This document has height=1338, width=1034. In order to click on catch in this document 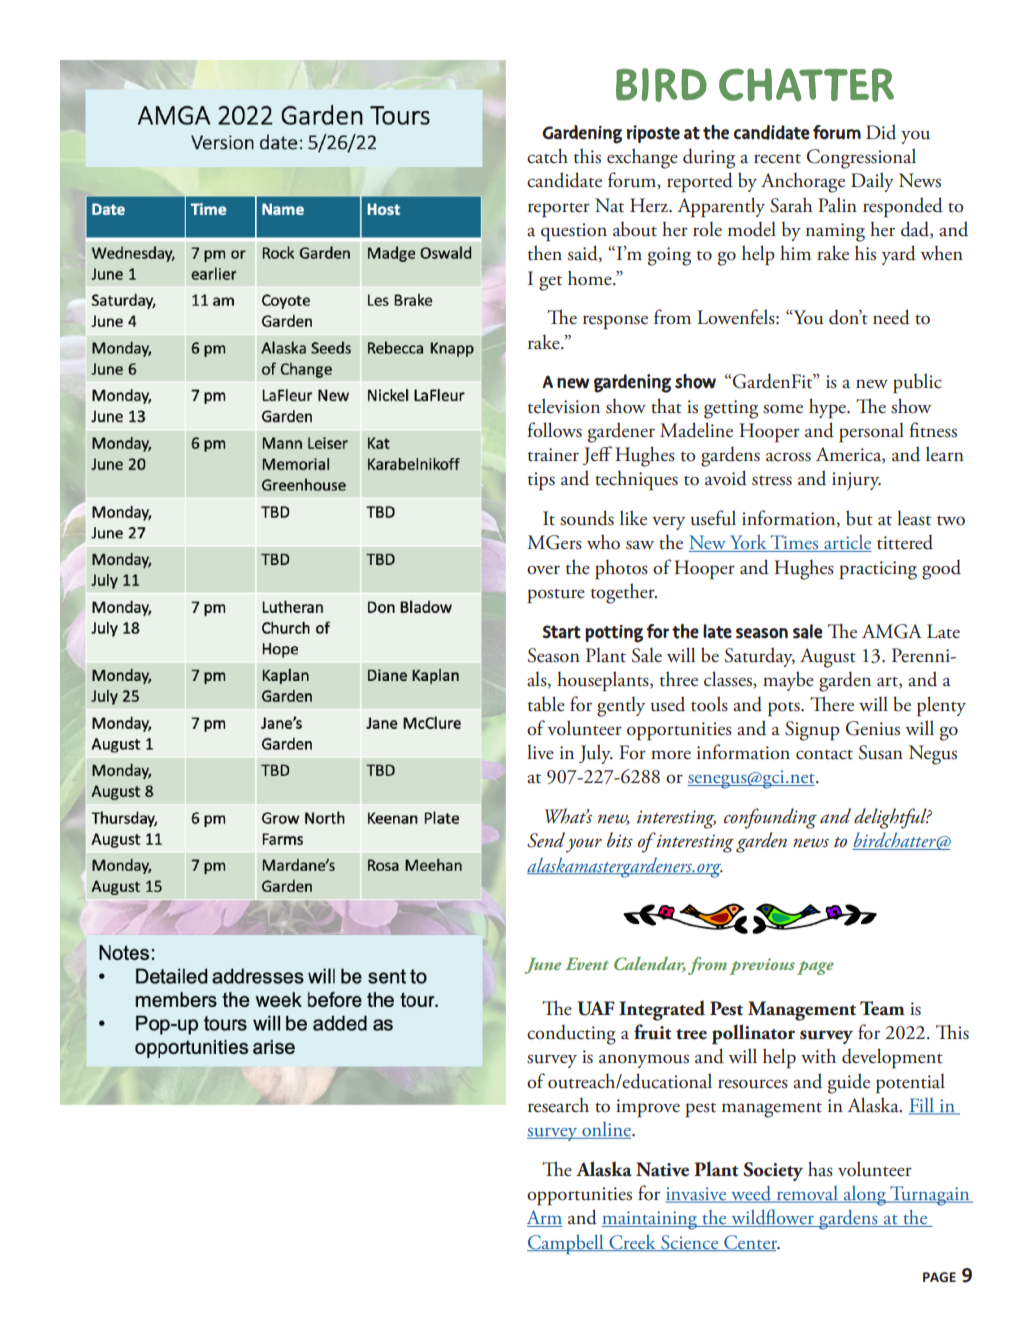, I will do `click(547, 156)`.
